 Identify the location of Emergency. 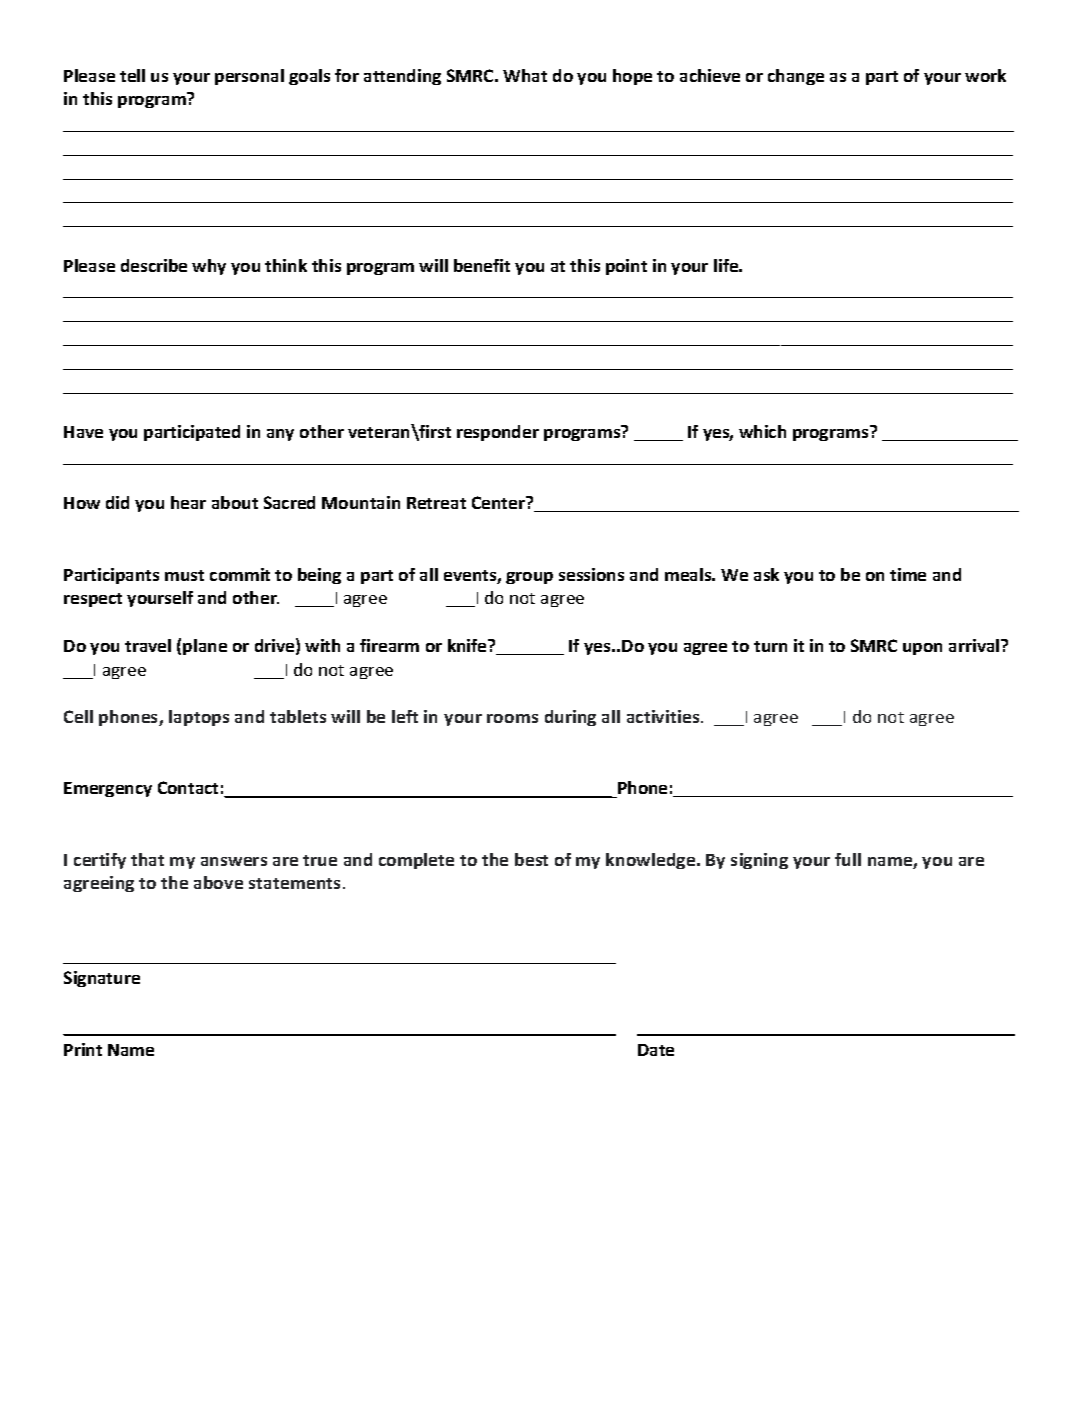
(108, 789).
